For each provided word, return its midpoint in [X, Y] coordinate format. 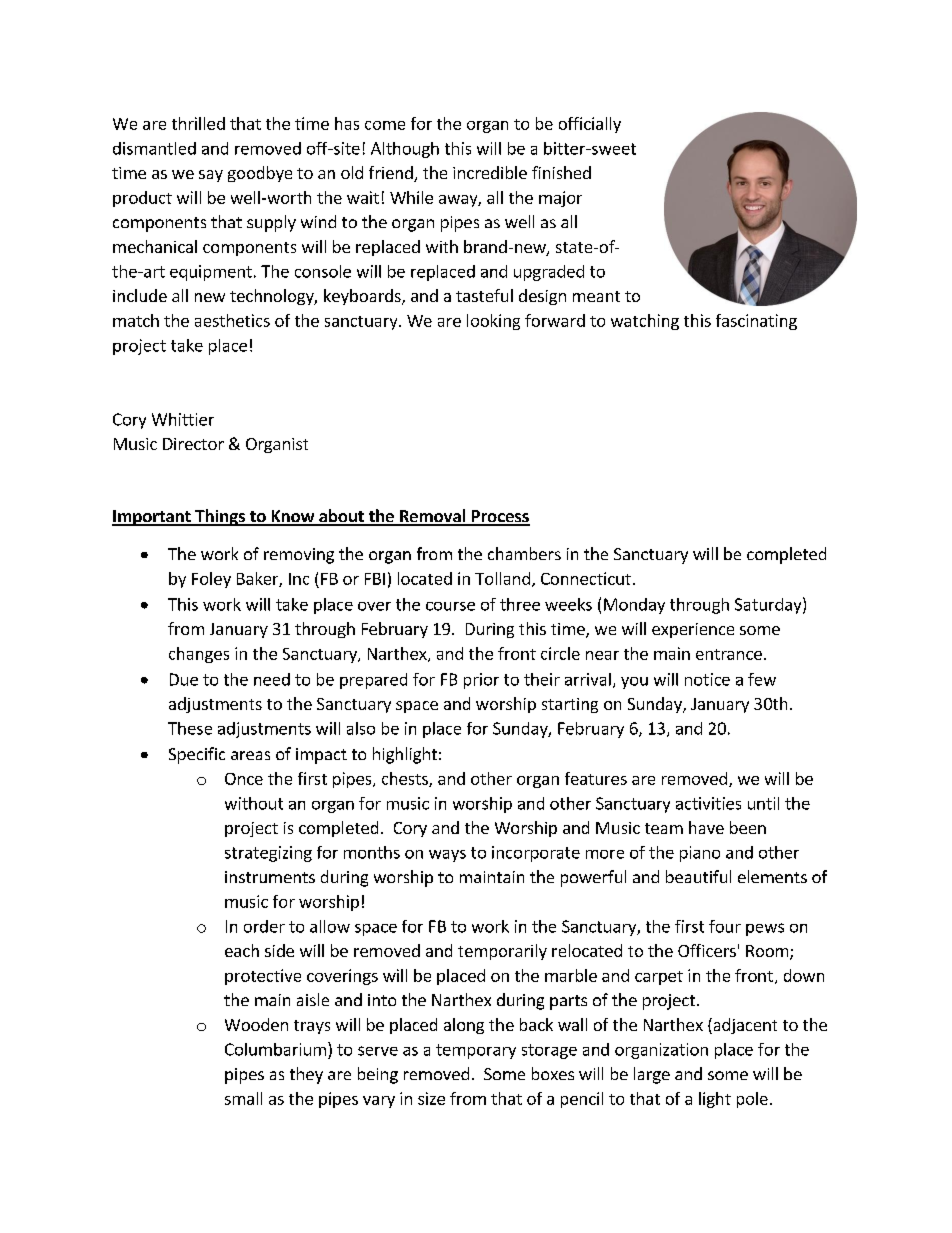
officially [590, 125]
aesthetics [232, 320]
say [211, 176]
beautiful [698, 876]
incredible [490, 172]
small [243, 1098]
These [190, 728]
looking [493, 322]
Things [220, 517]
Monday [634, 606]
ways [447, 856]
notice [707, 679]
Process [499, 517]
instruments [270, 877]
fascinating [756, 322]
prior [481, 681]
